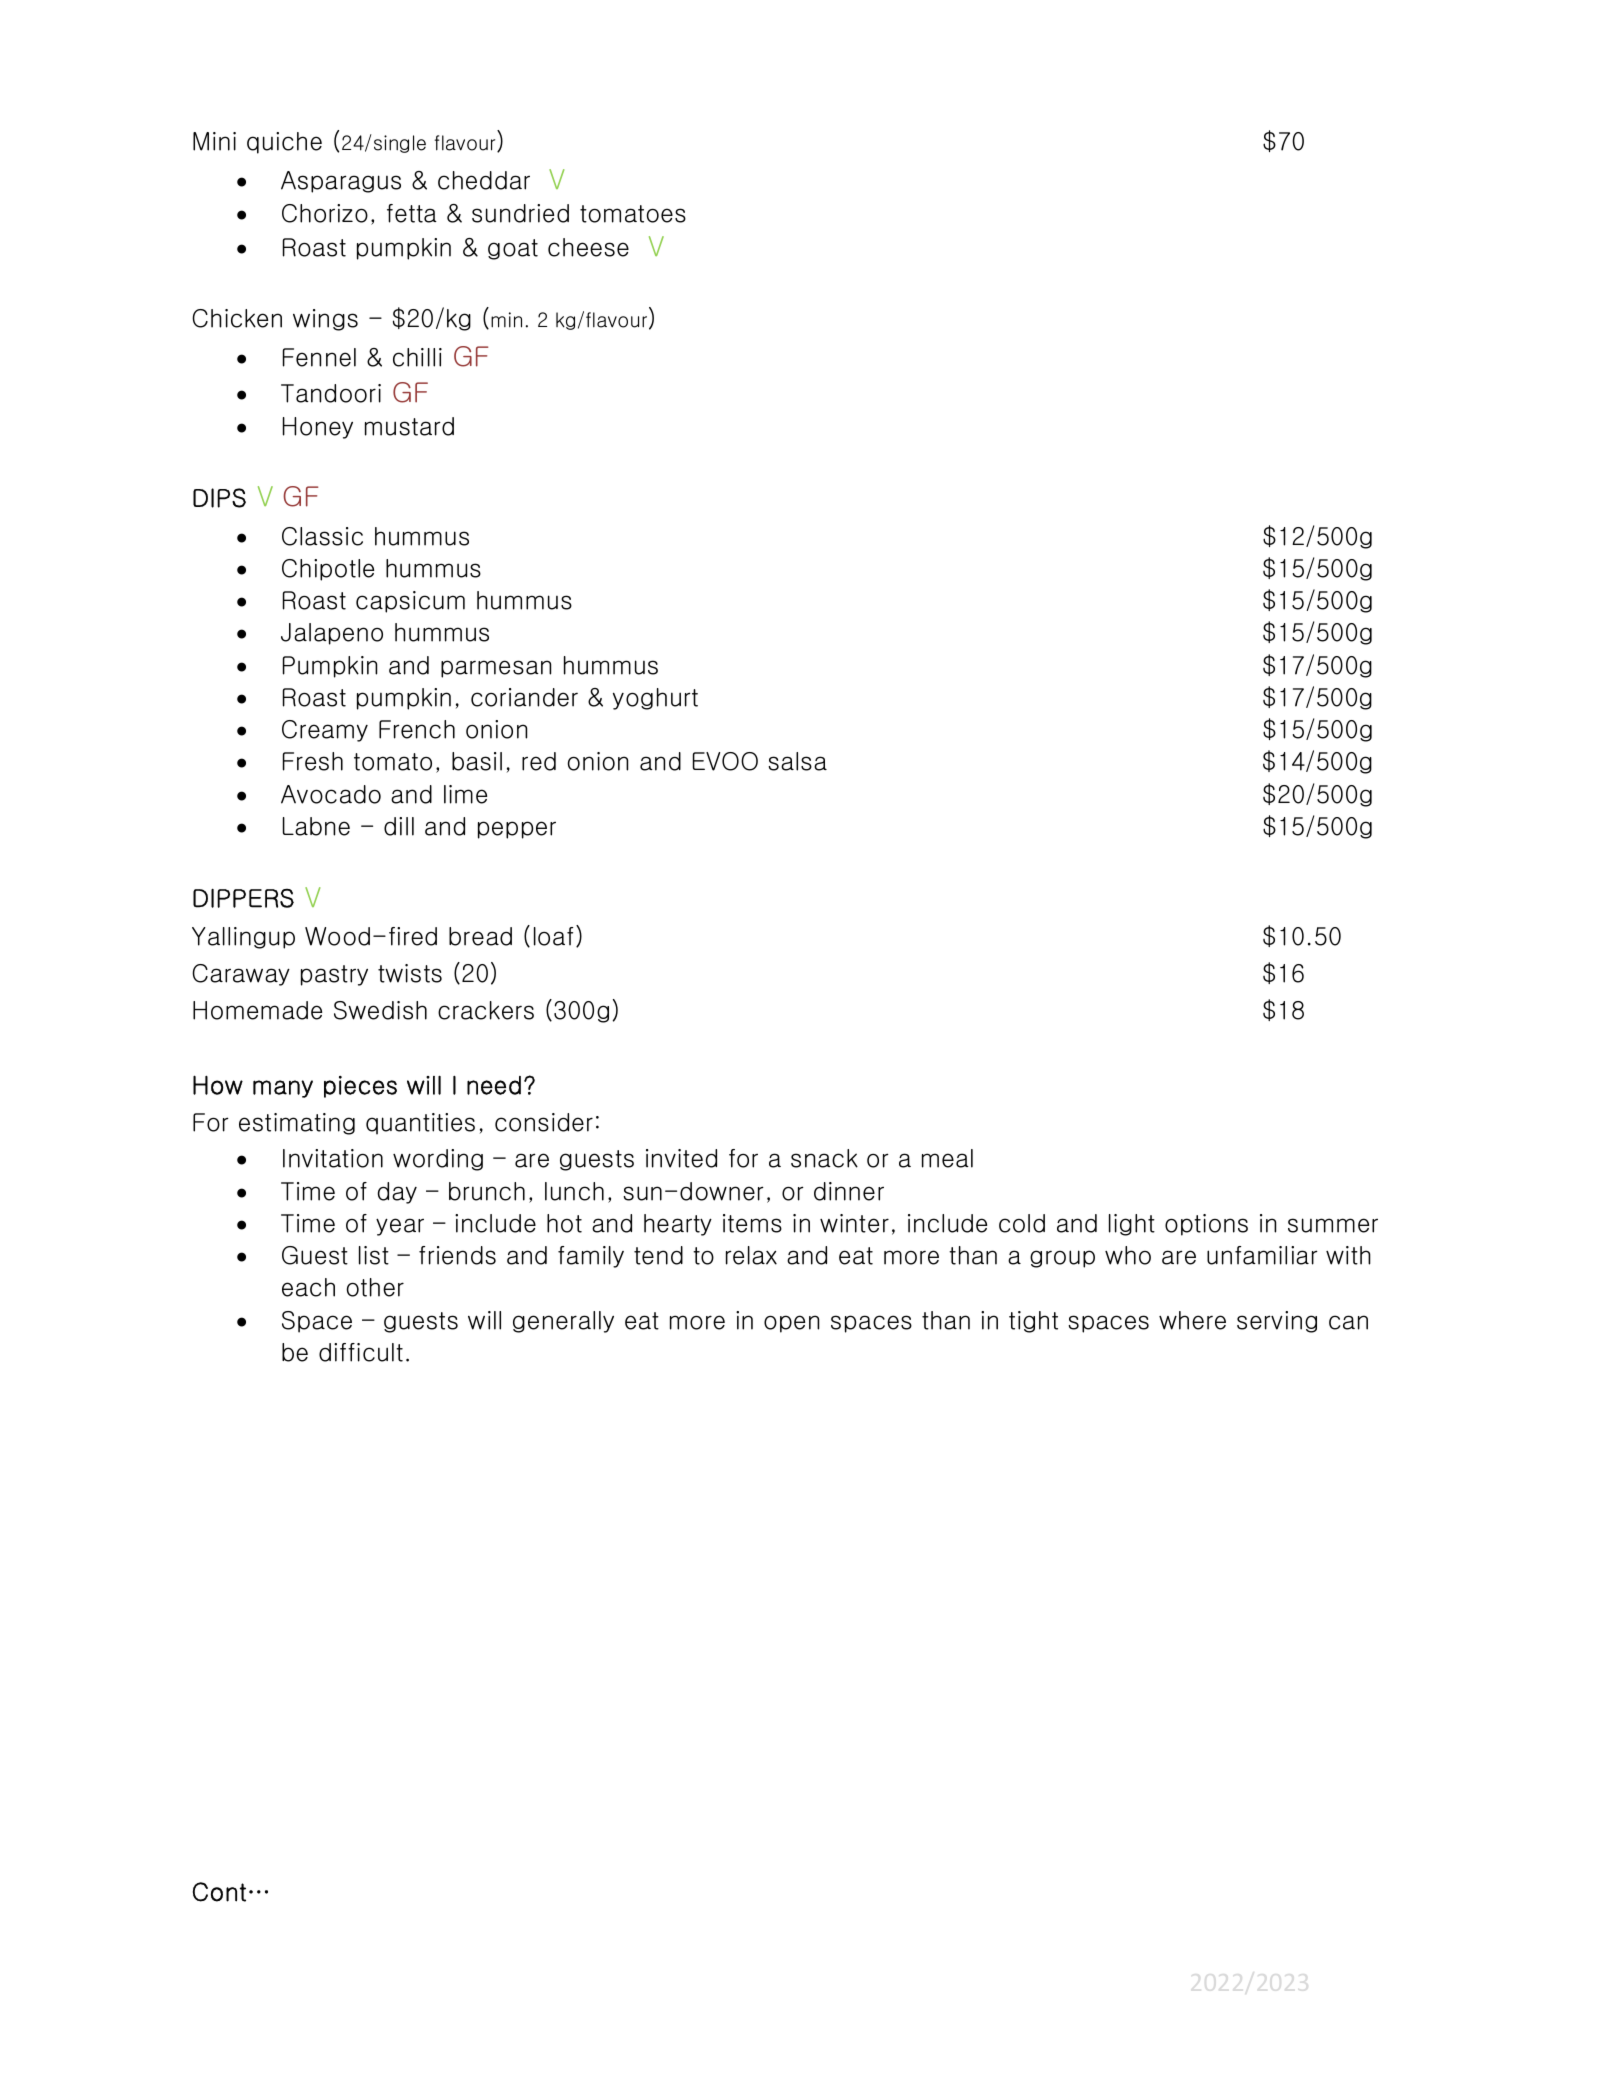 This document has width=1614, height=2088. What do you see at coordinates (380, 1010) in the document?
I see `Swedish` at bounding box center [380, 1010].
